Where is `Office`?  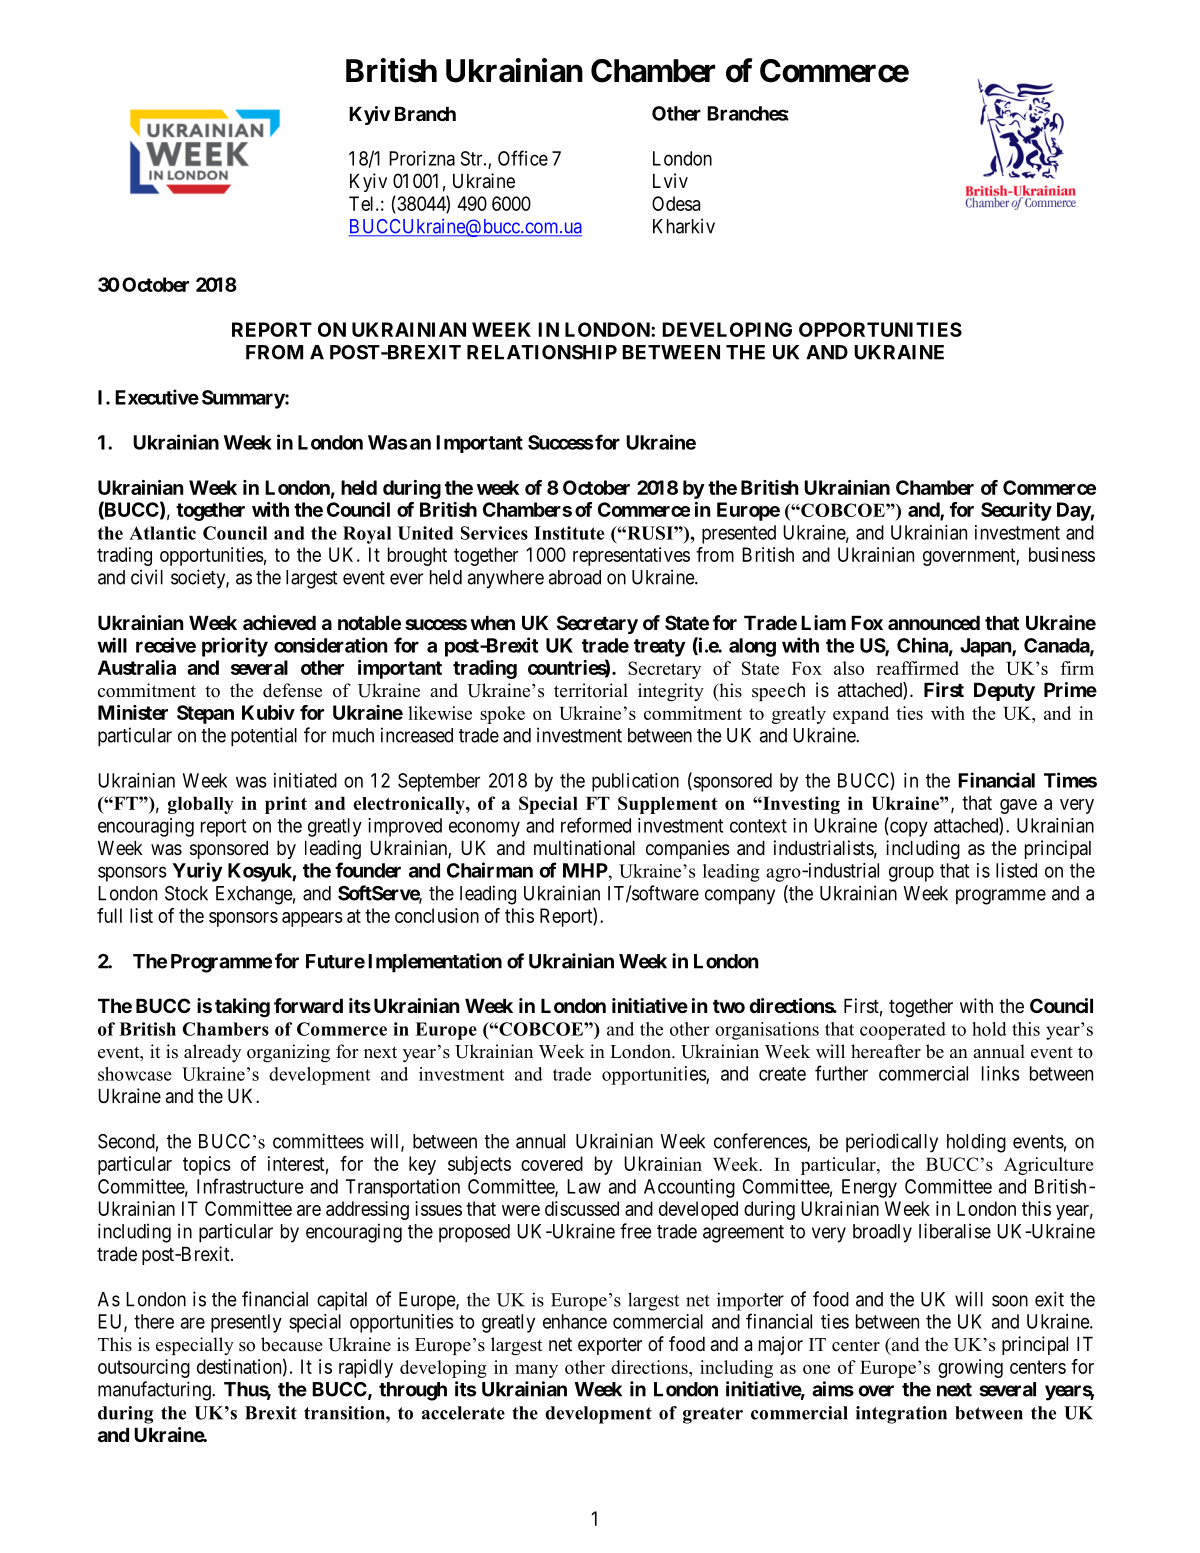 Office is located at coordinates (523, 158).
